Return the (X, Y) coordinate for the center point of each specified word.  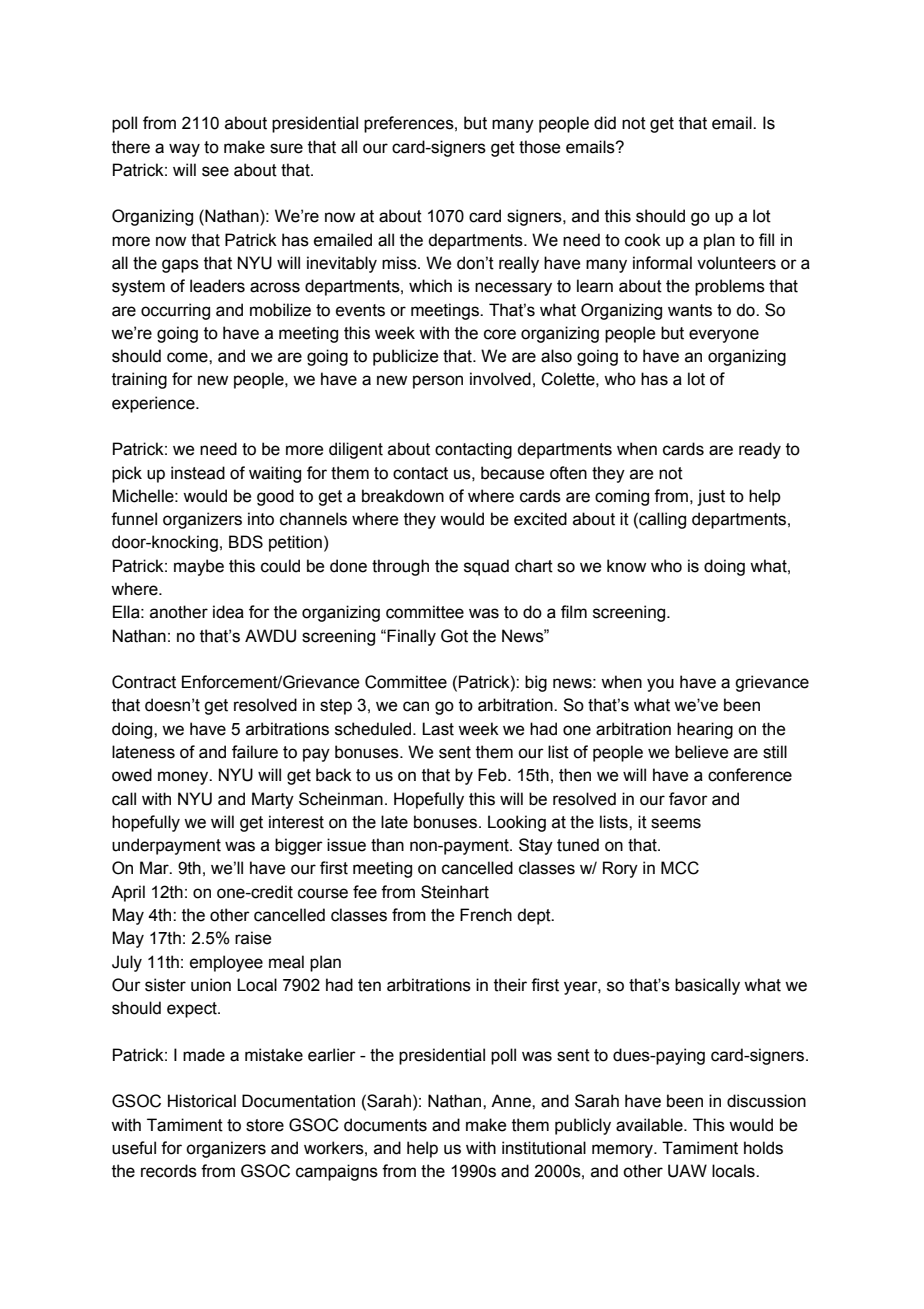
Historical (202, 1101)
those (539, 147)
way (184, 150)
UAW (687, 1171)
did (605, 123)
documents (385, 1125)
